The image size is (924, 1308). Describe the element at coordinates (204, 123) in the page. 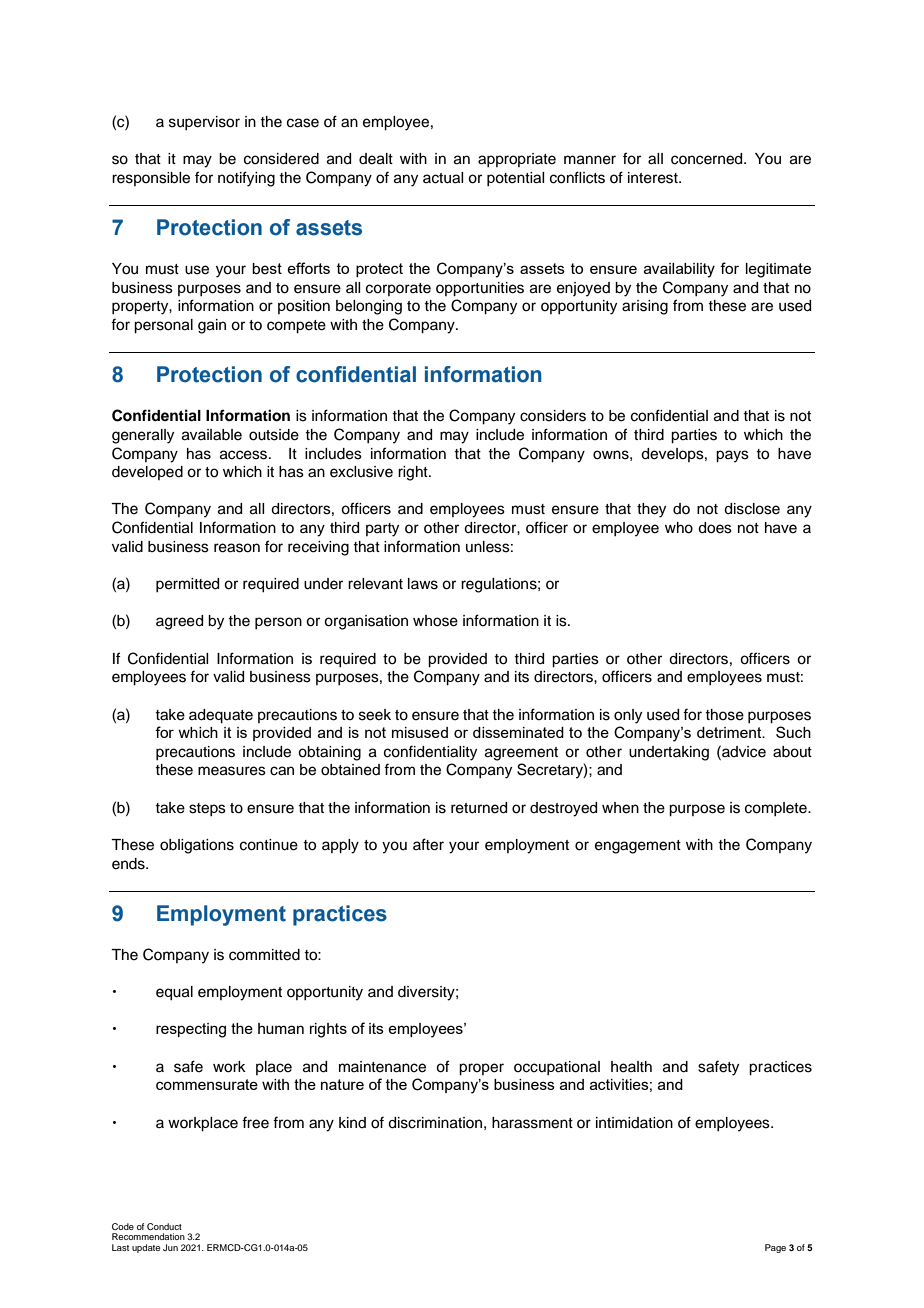

I see `supervisor` at that location.
